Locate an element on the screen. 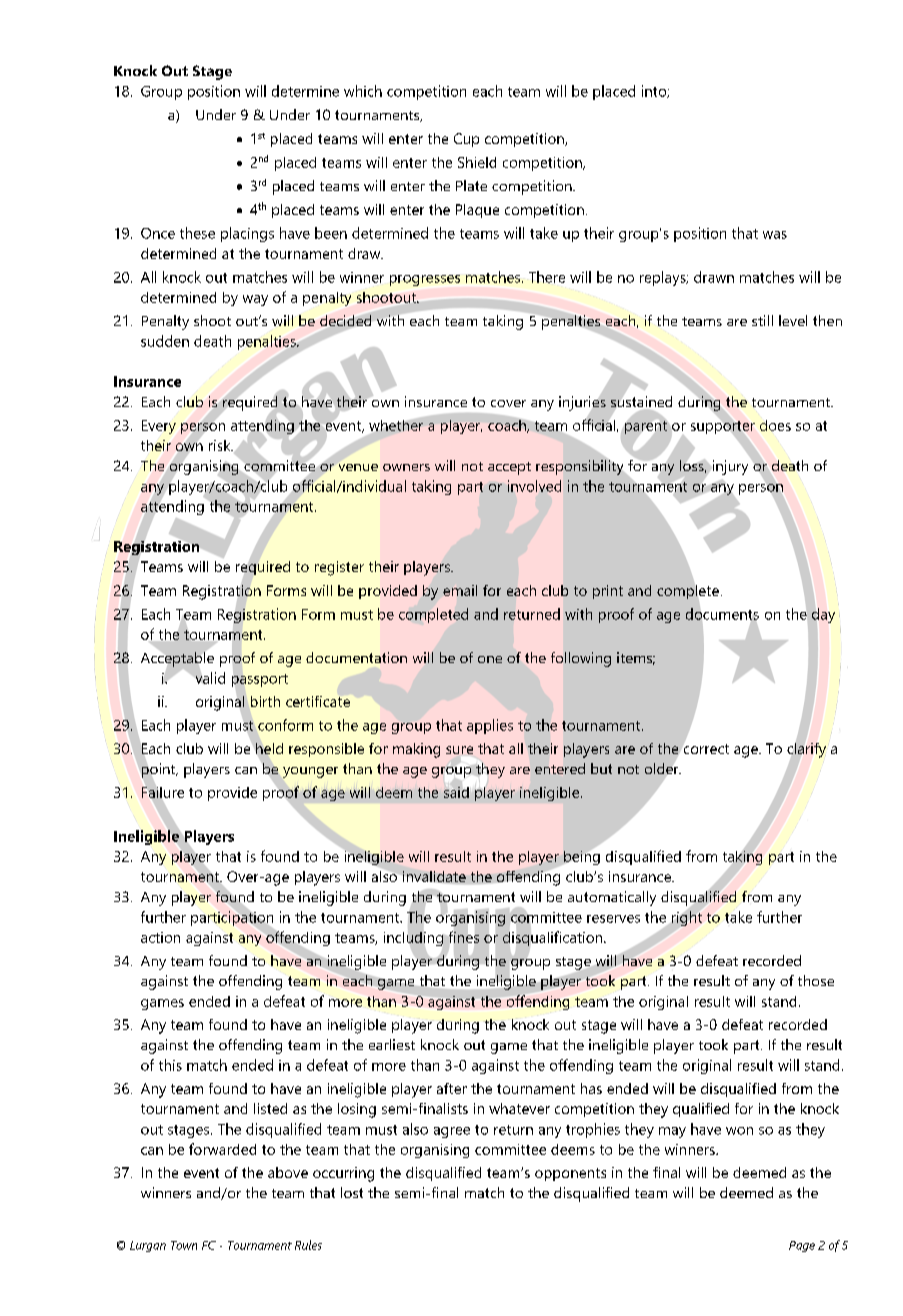 The image size is (903, 1316). Cup is located at coordinates (466, 140).
